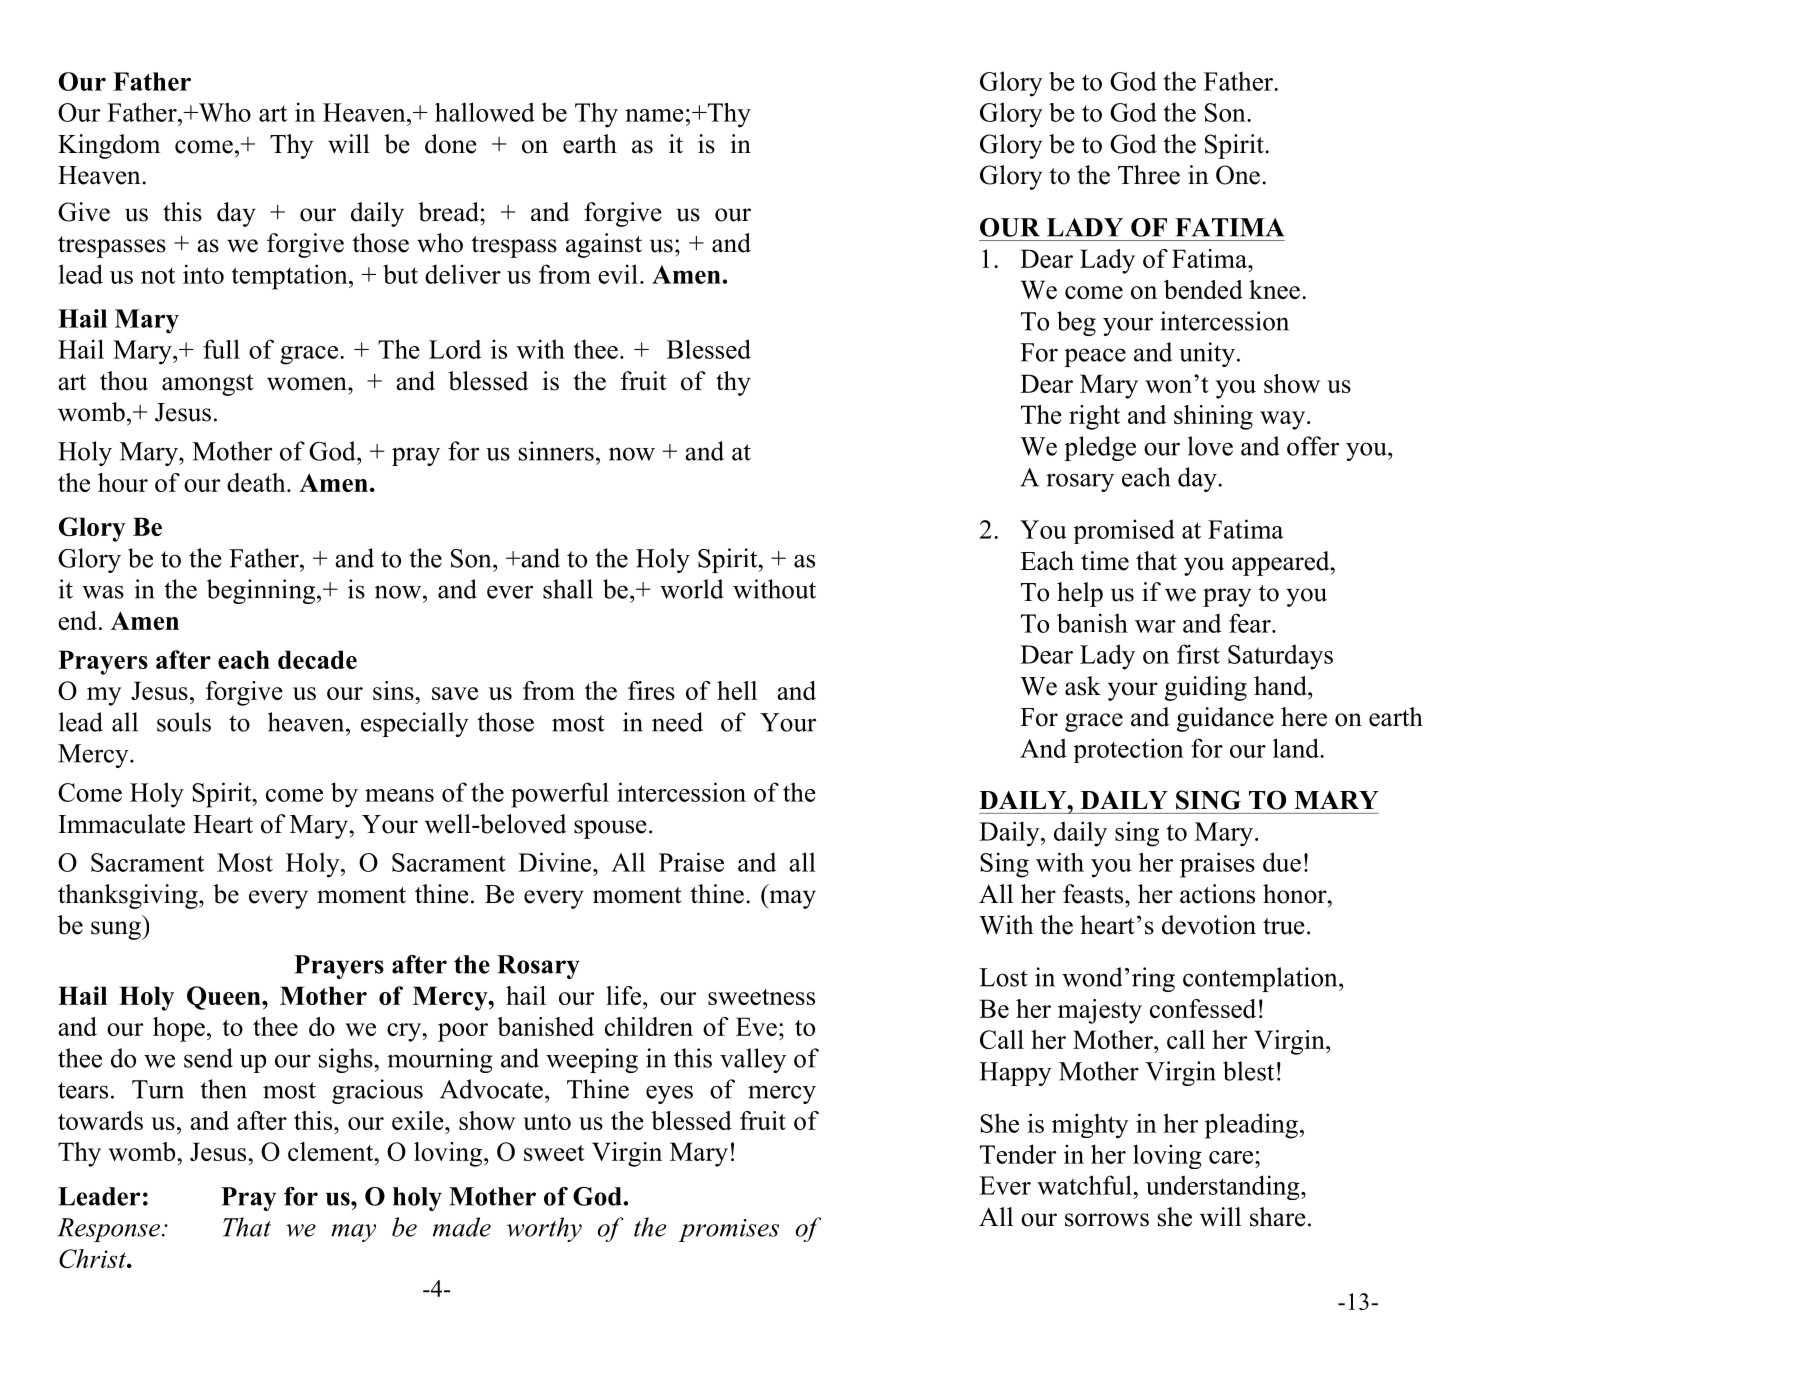  I want to click on decade, so click(317, 659).
